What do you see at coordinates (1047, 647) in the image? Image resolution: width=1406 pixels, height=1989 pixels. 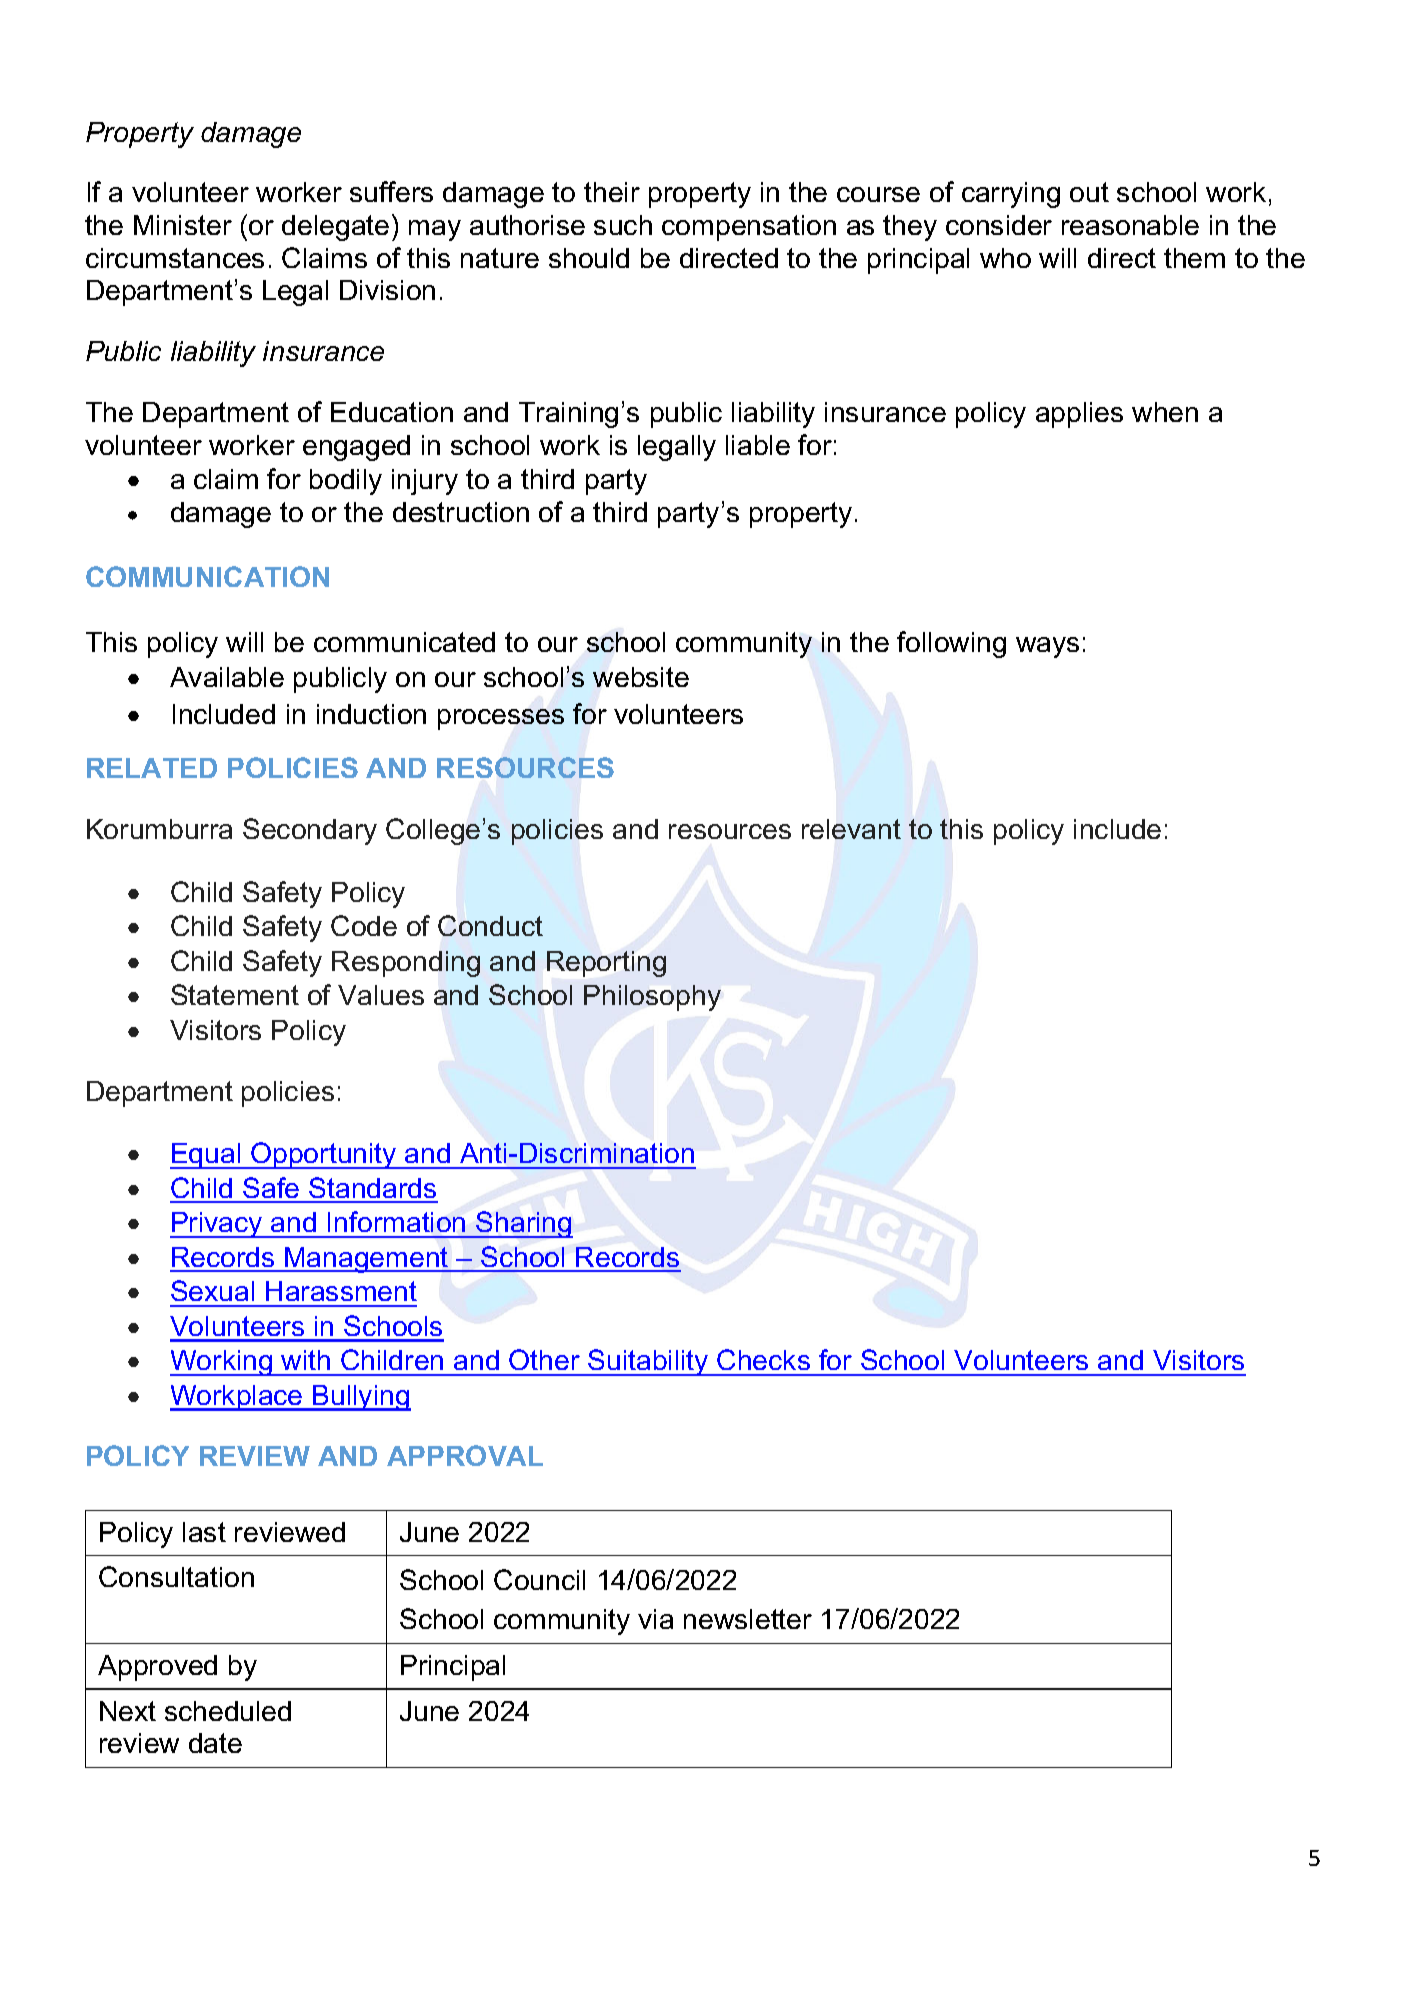 I see `ways` at bounding box center [1047, 647].
